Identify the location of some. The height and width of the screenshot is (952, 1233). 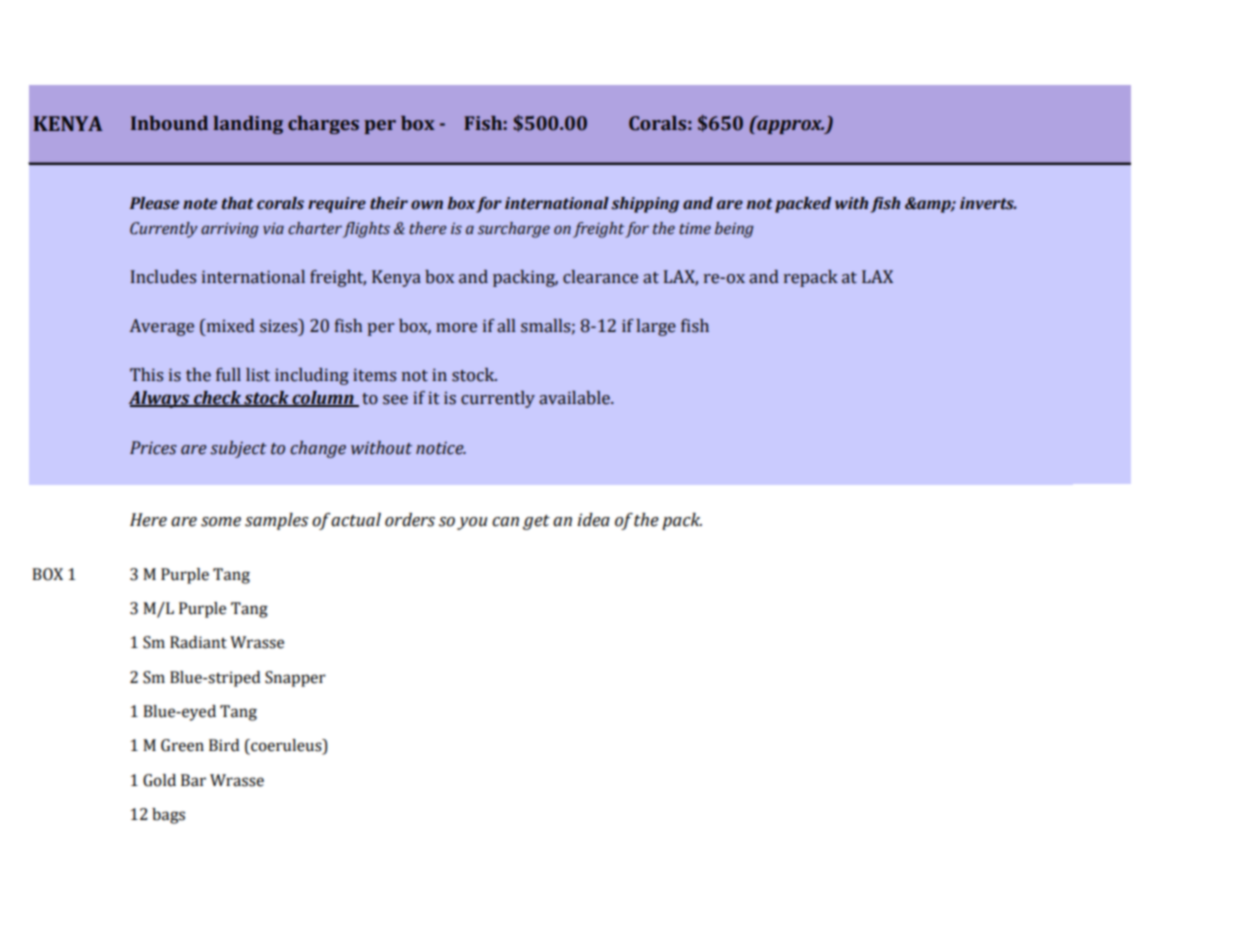
(221, 522).
